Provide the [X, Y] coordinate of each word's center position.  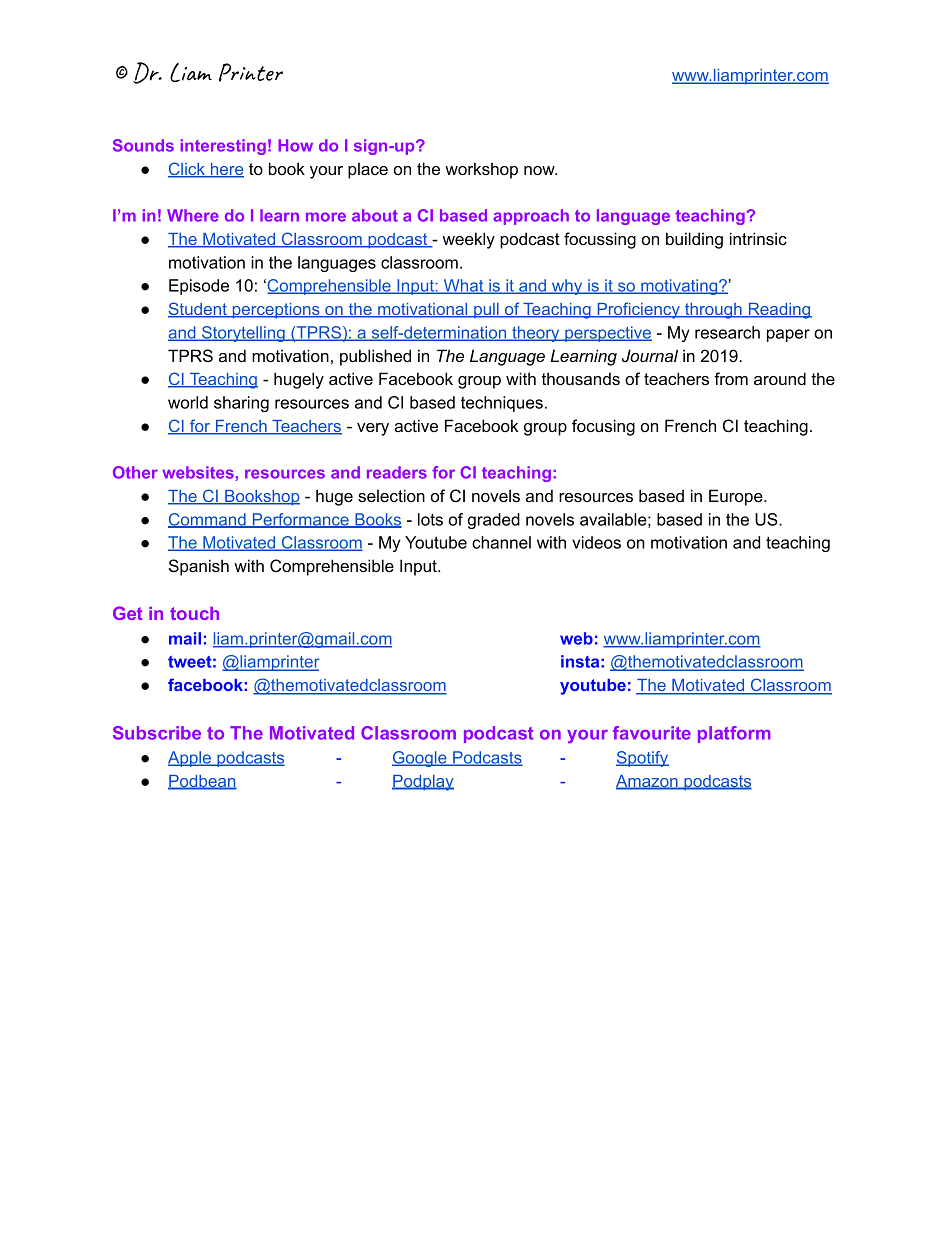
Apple [191, 759]
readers [397, 472]
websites [198, 472]
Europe [737, 497]
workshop [481, 170]
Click [187, 170]
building [694, 240]
